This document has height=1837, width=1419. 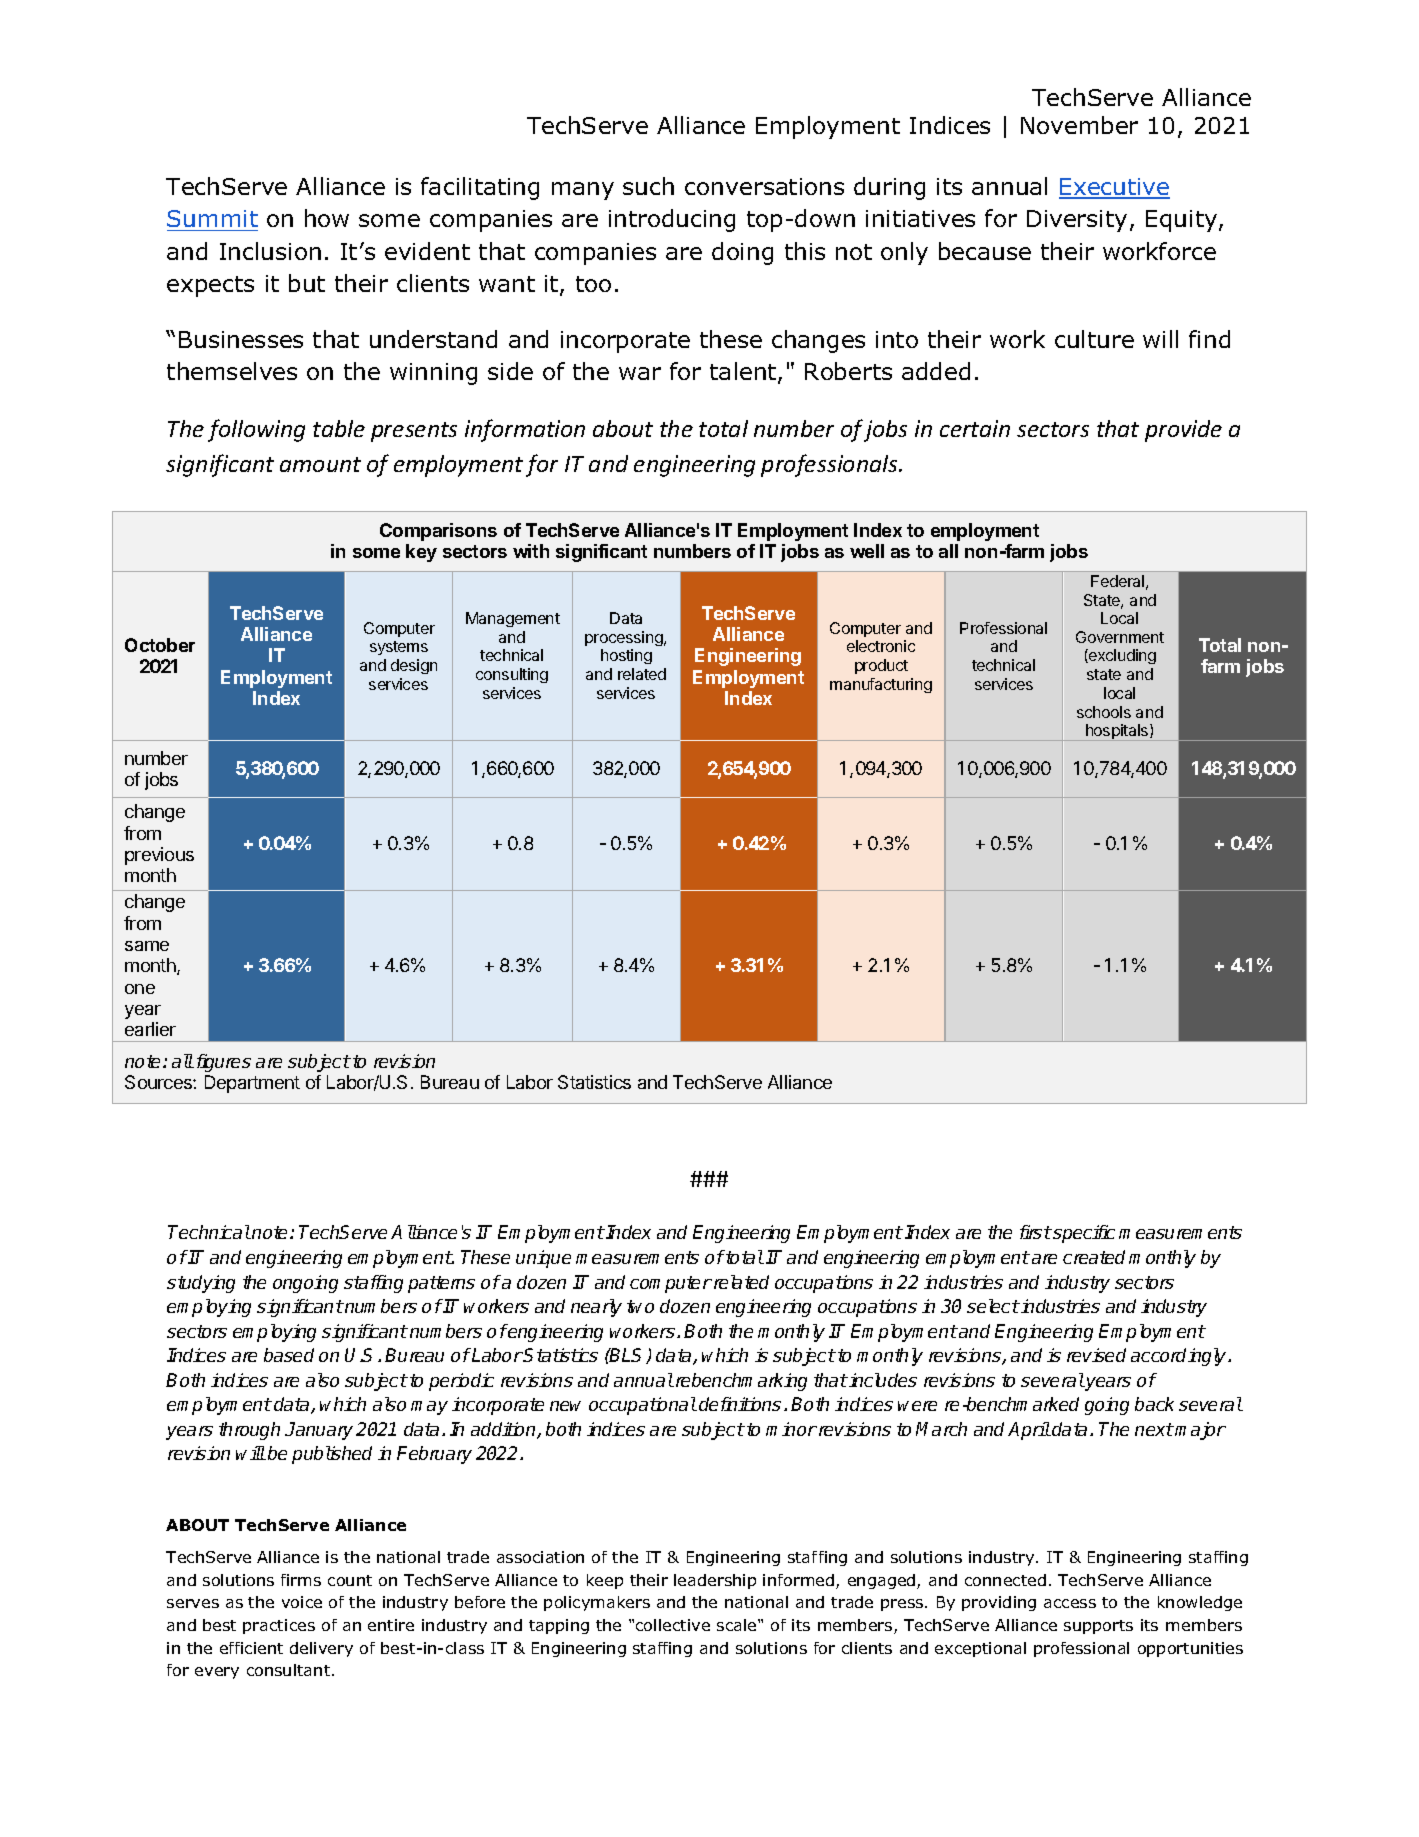 I want to click on supports, so click(x=1098, y=1627).
